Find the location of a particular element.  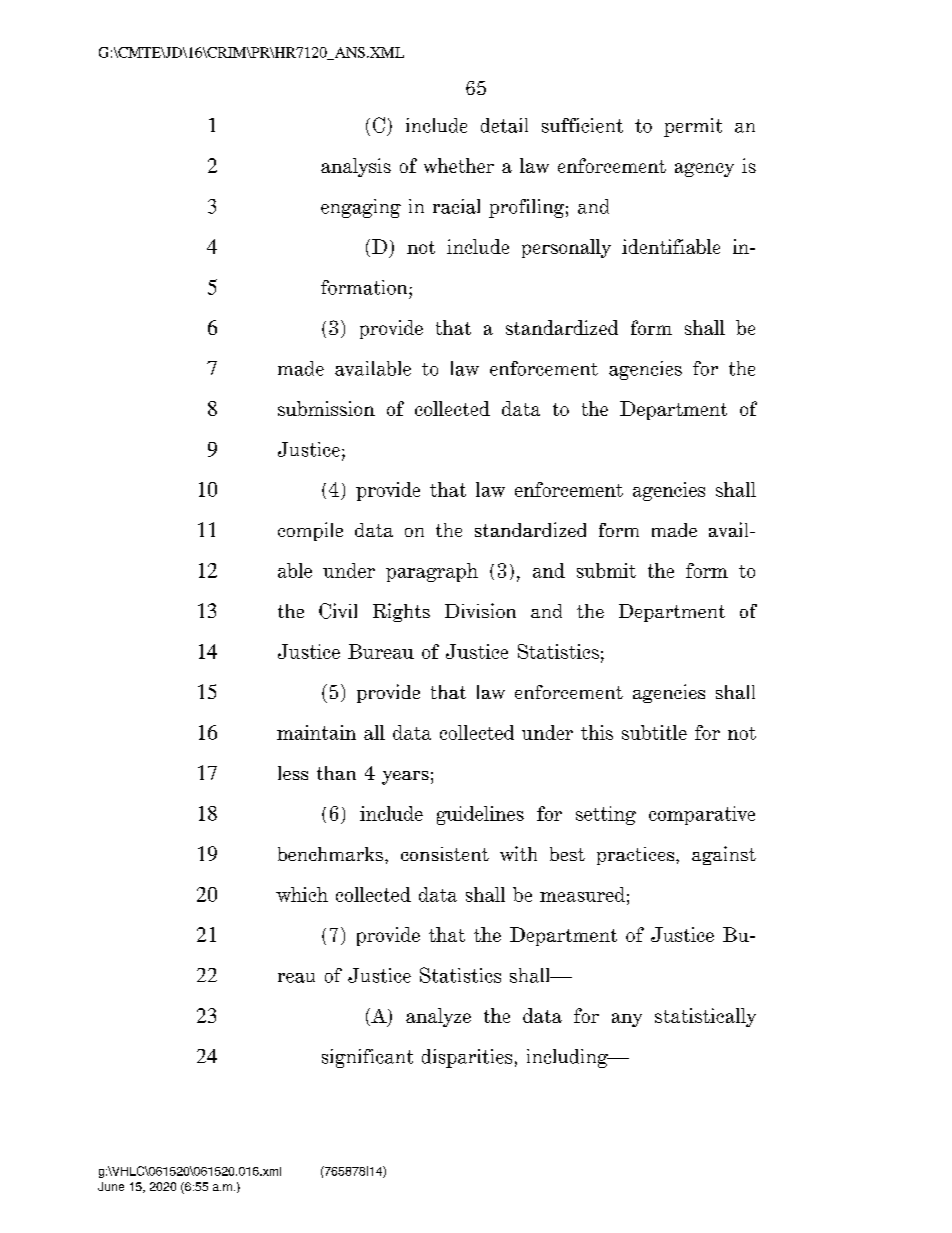

subtitle is located at coordinates (654, 732).
